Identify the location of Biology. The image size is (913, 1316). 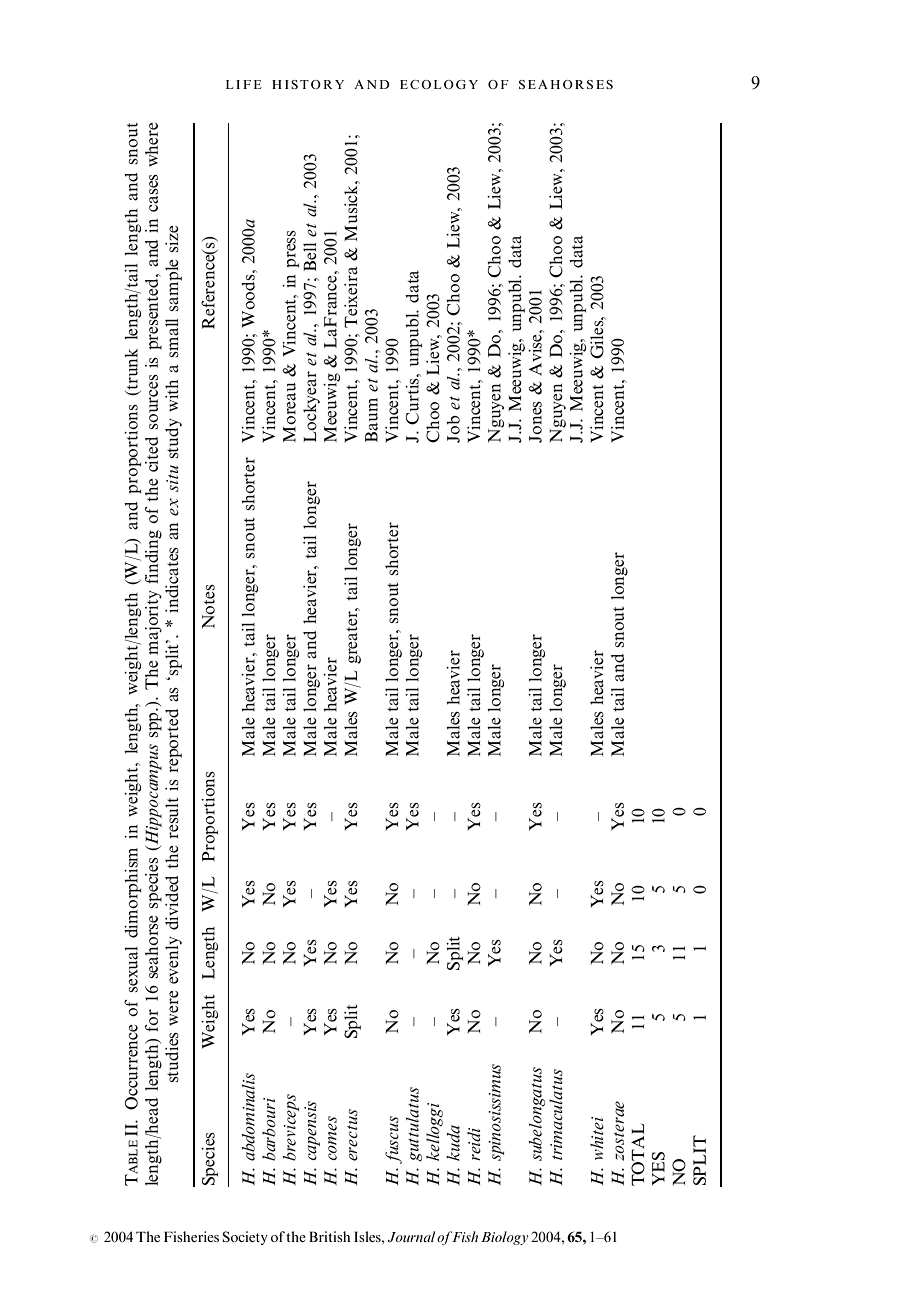
(504, 1238).
